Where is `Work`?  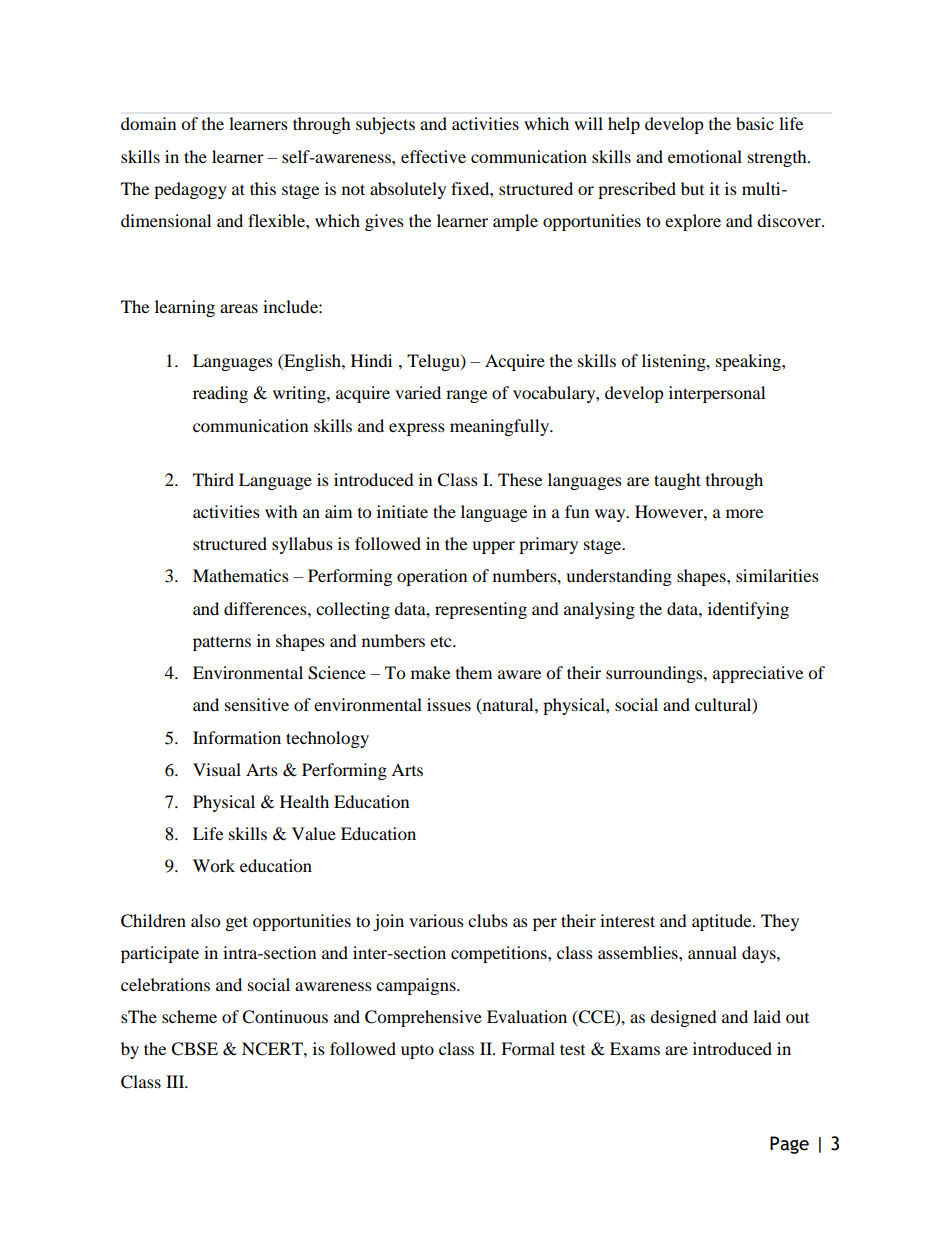
Work is located at coordinates (214, 865).
